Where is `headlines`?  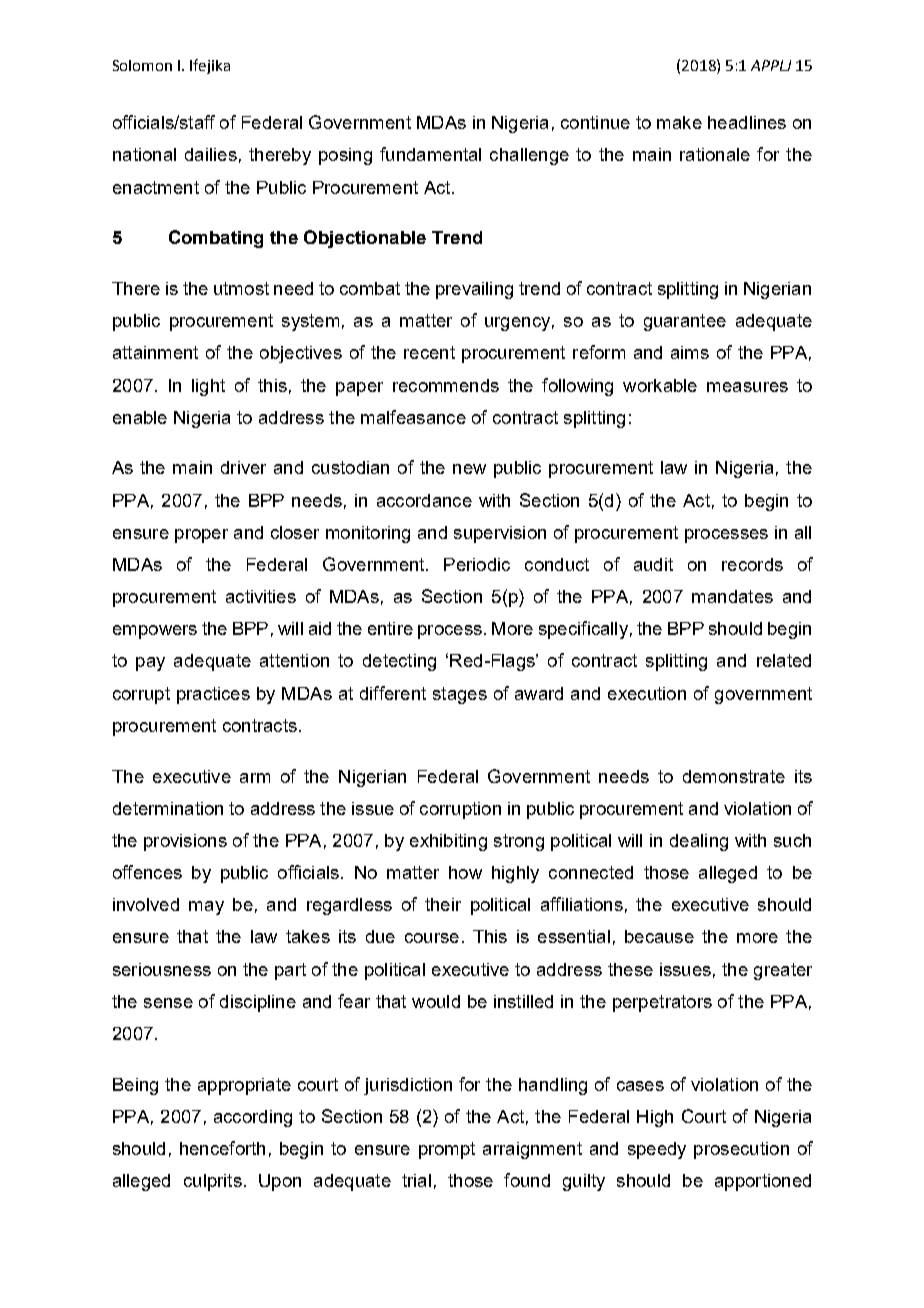 headlines is located at coordinates (747, 122).
